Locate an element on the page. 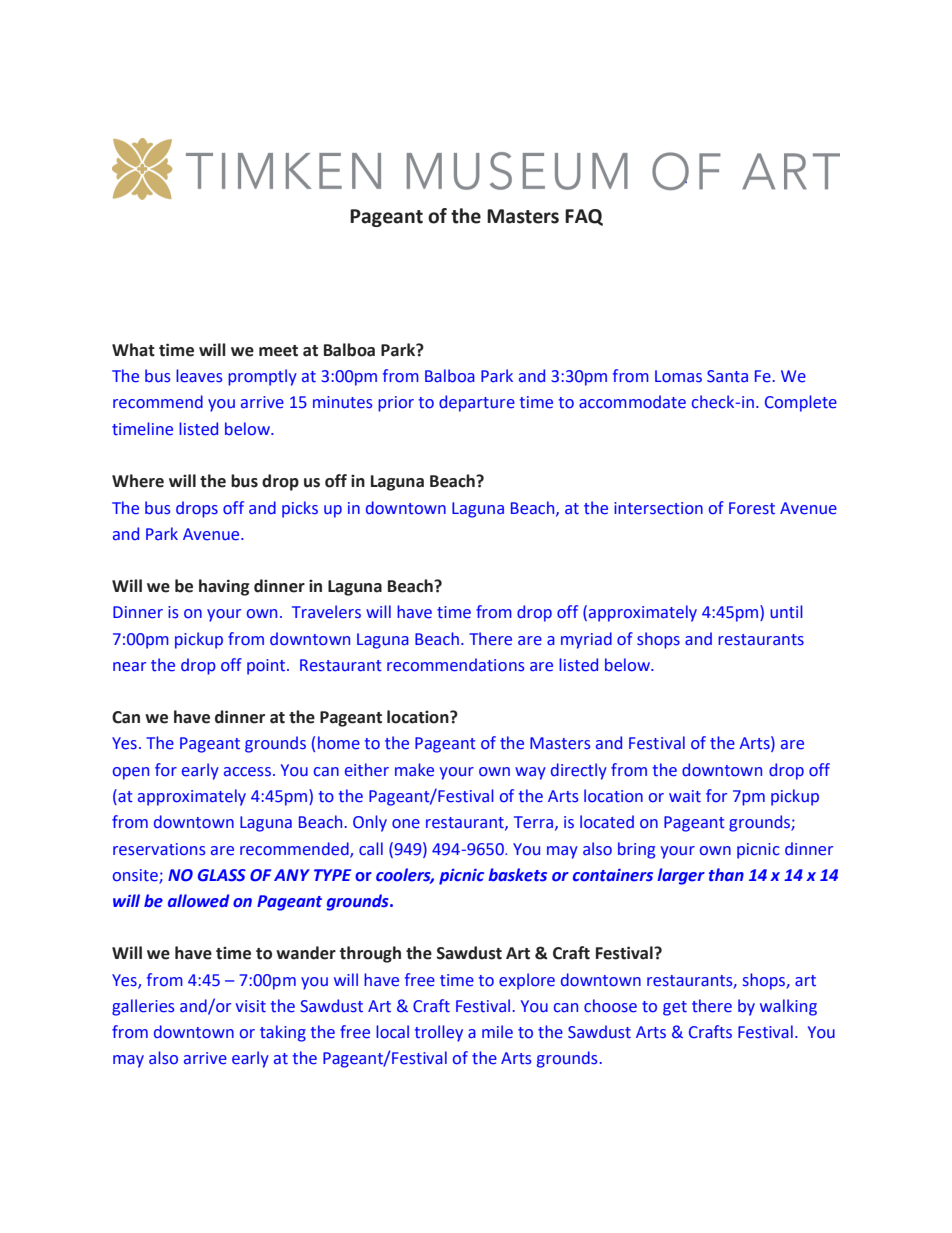 The height and width of the page is (1233, 952). until is located at coordinates (786, 612).
